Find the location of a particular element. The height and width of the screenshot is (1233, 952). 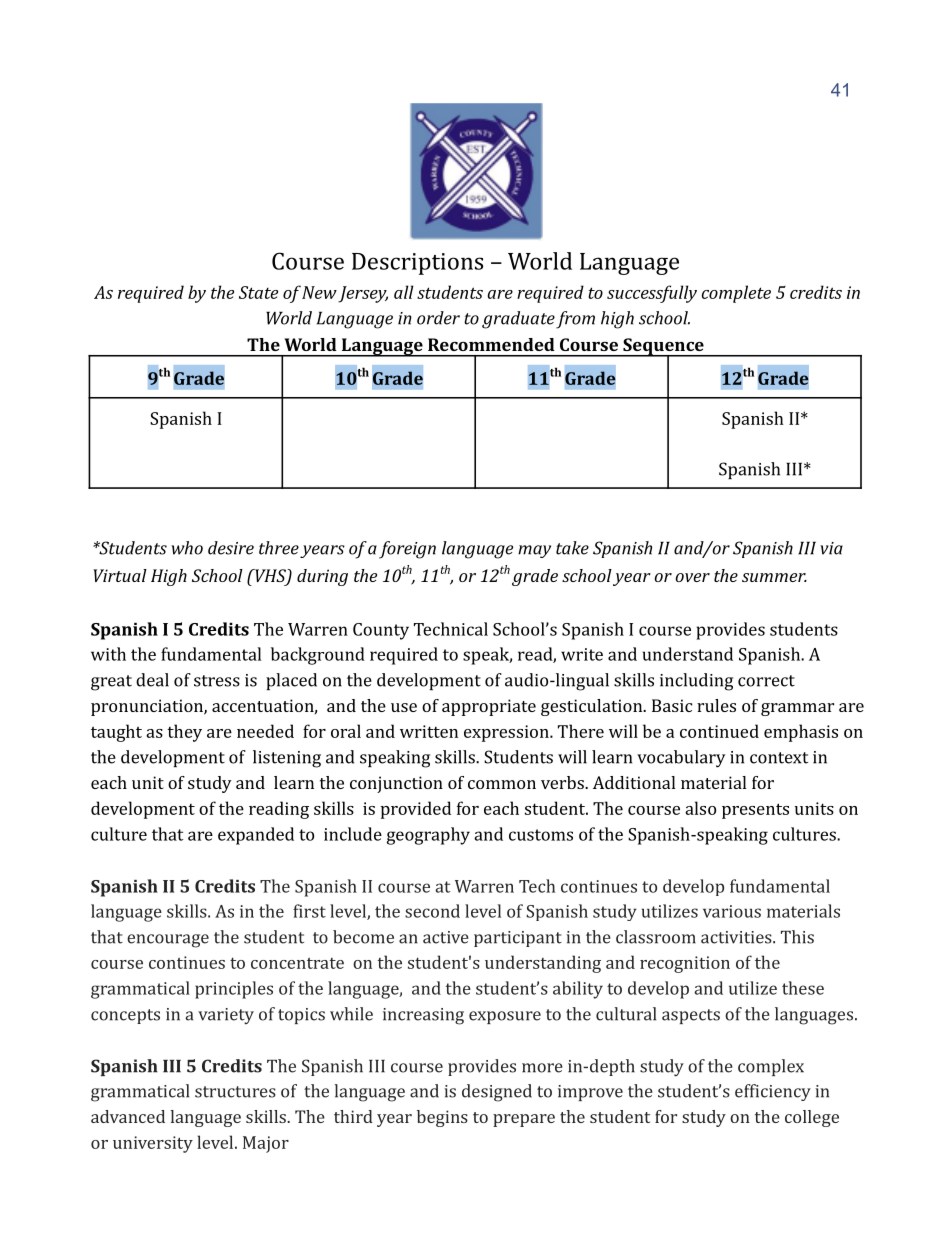

order is located at coordinates (438, 318).
